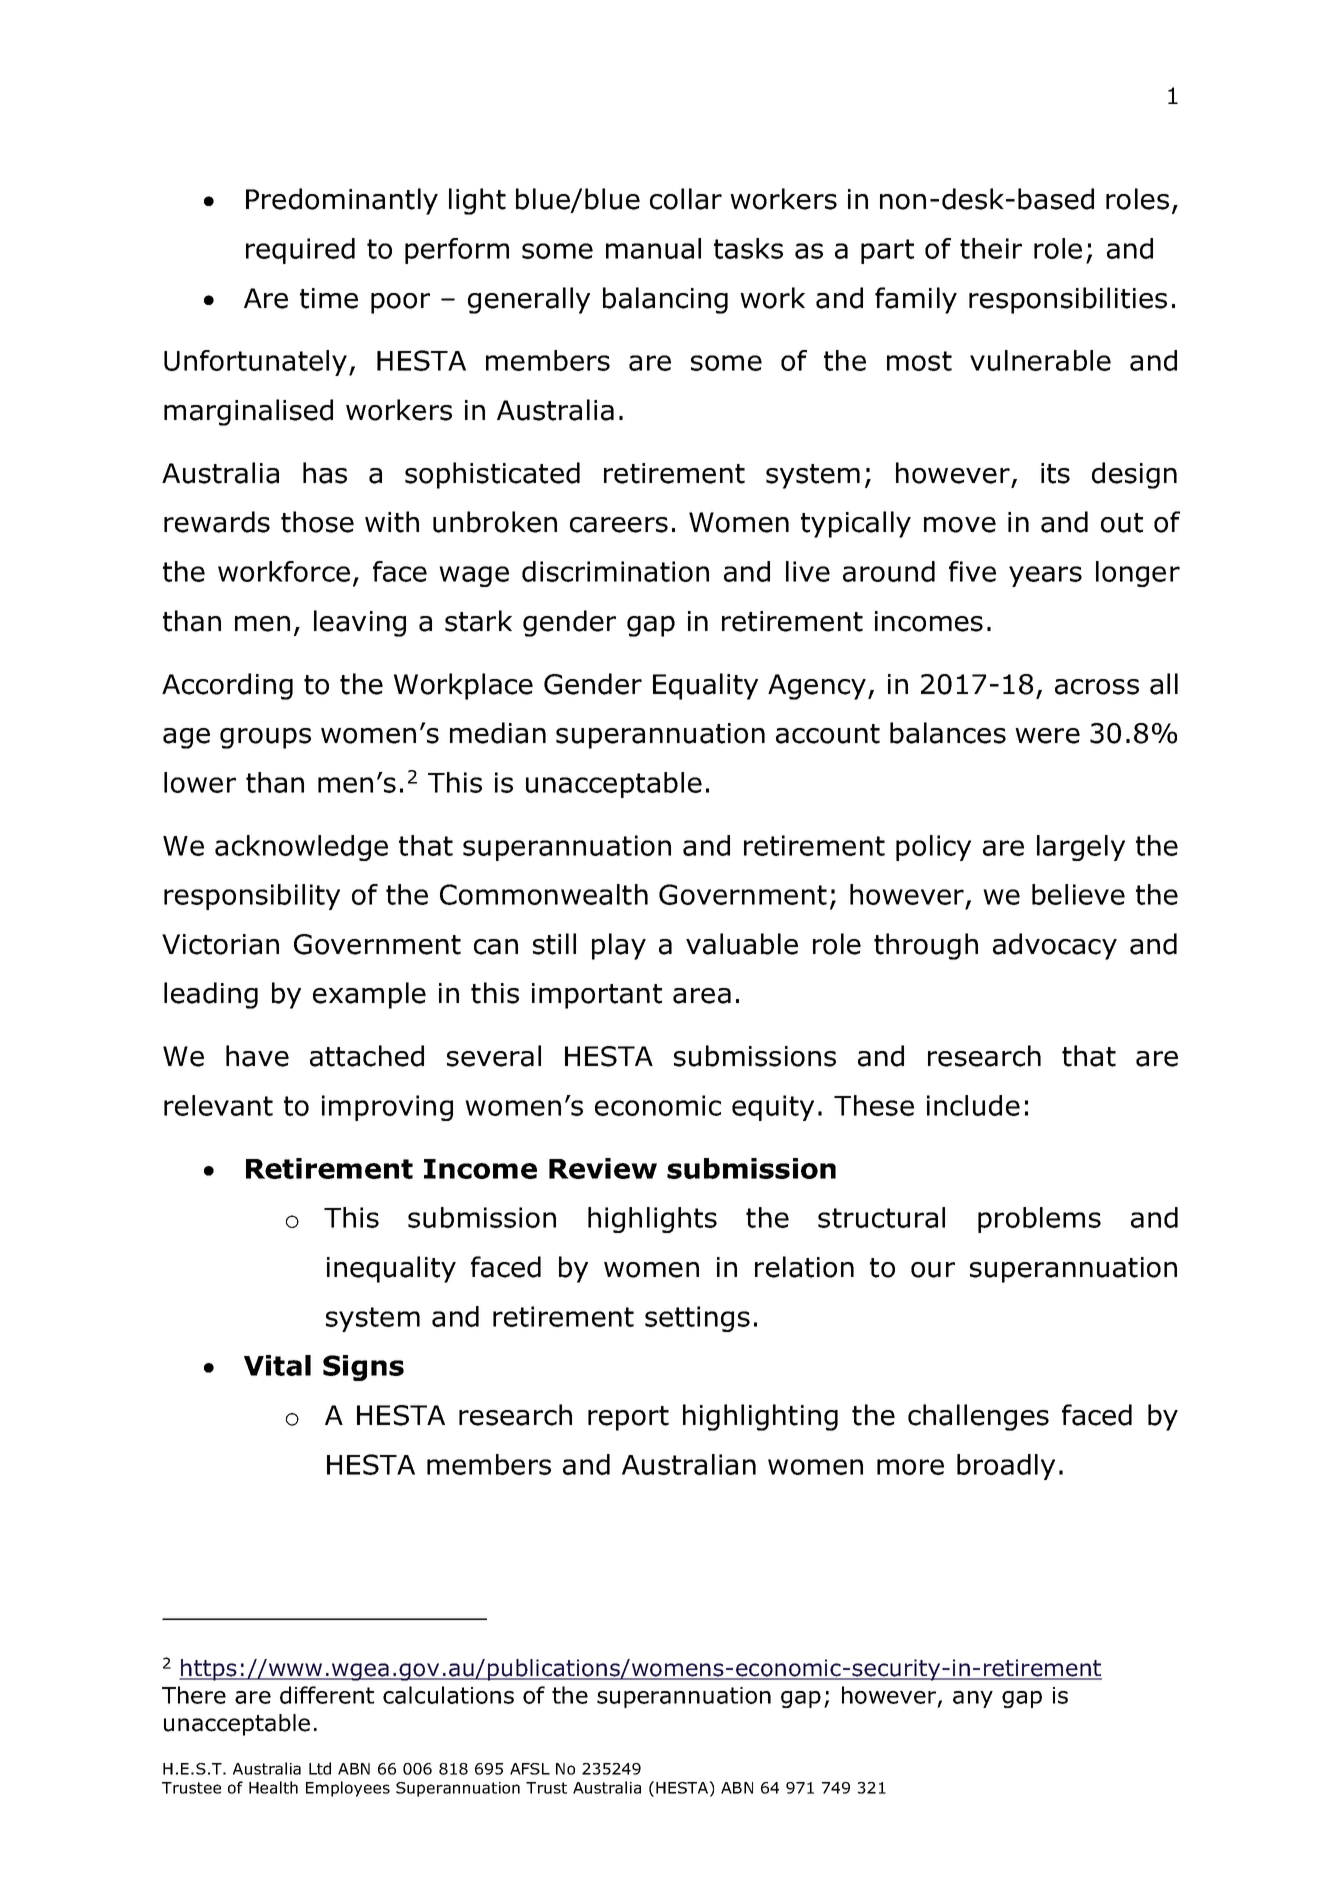  What do you see at coordinates (653, 248) in the screenshot?
I see `manual` at bounding box center [653, 248].
